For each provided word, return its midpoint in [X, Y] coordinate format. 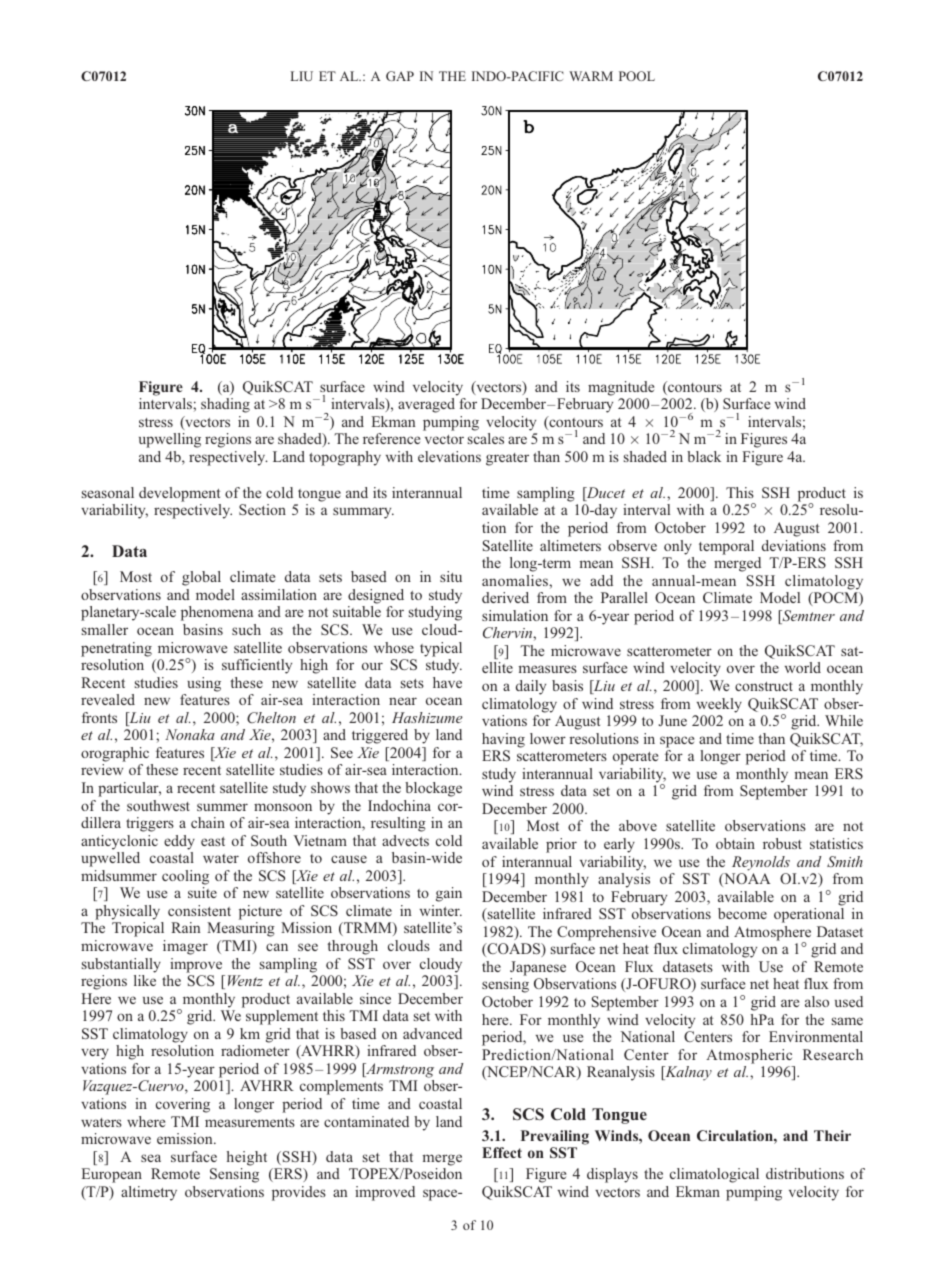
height [247, 1158]
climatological [714, 1175]
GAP [400, 76]
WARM [591, 76]
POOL [637, 76]
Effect [502, 1152]
